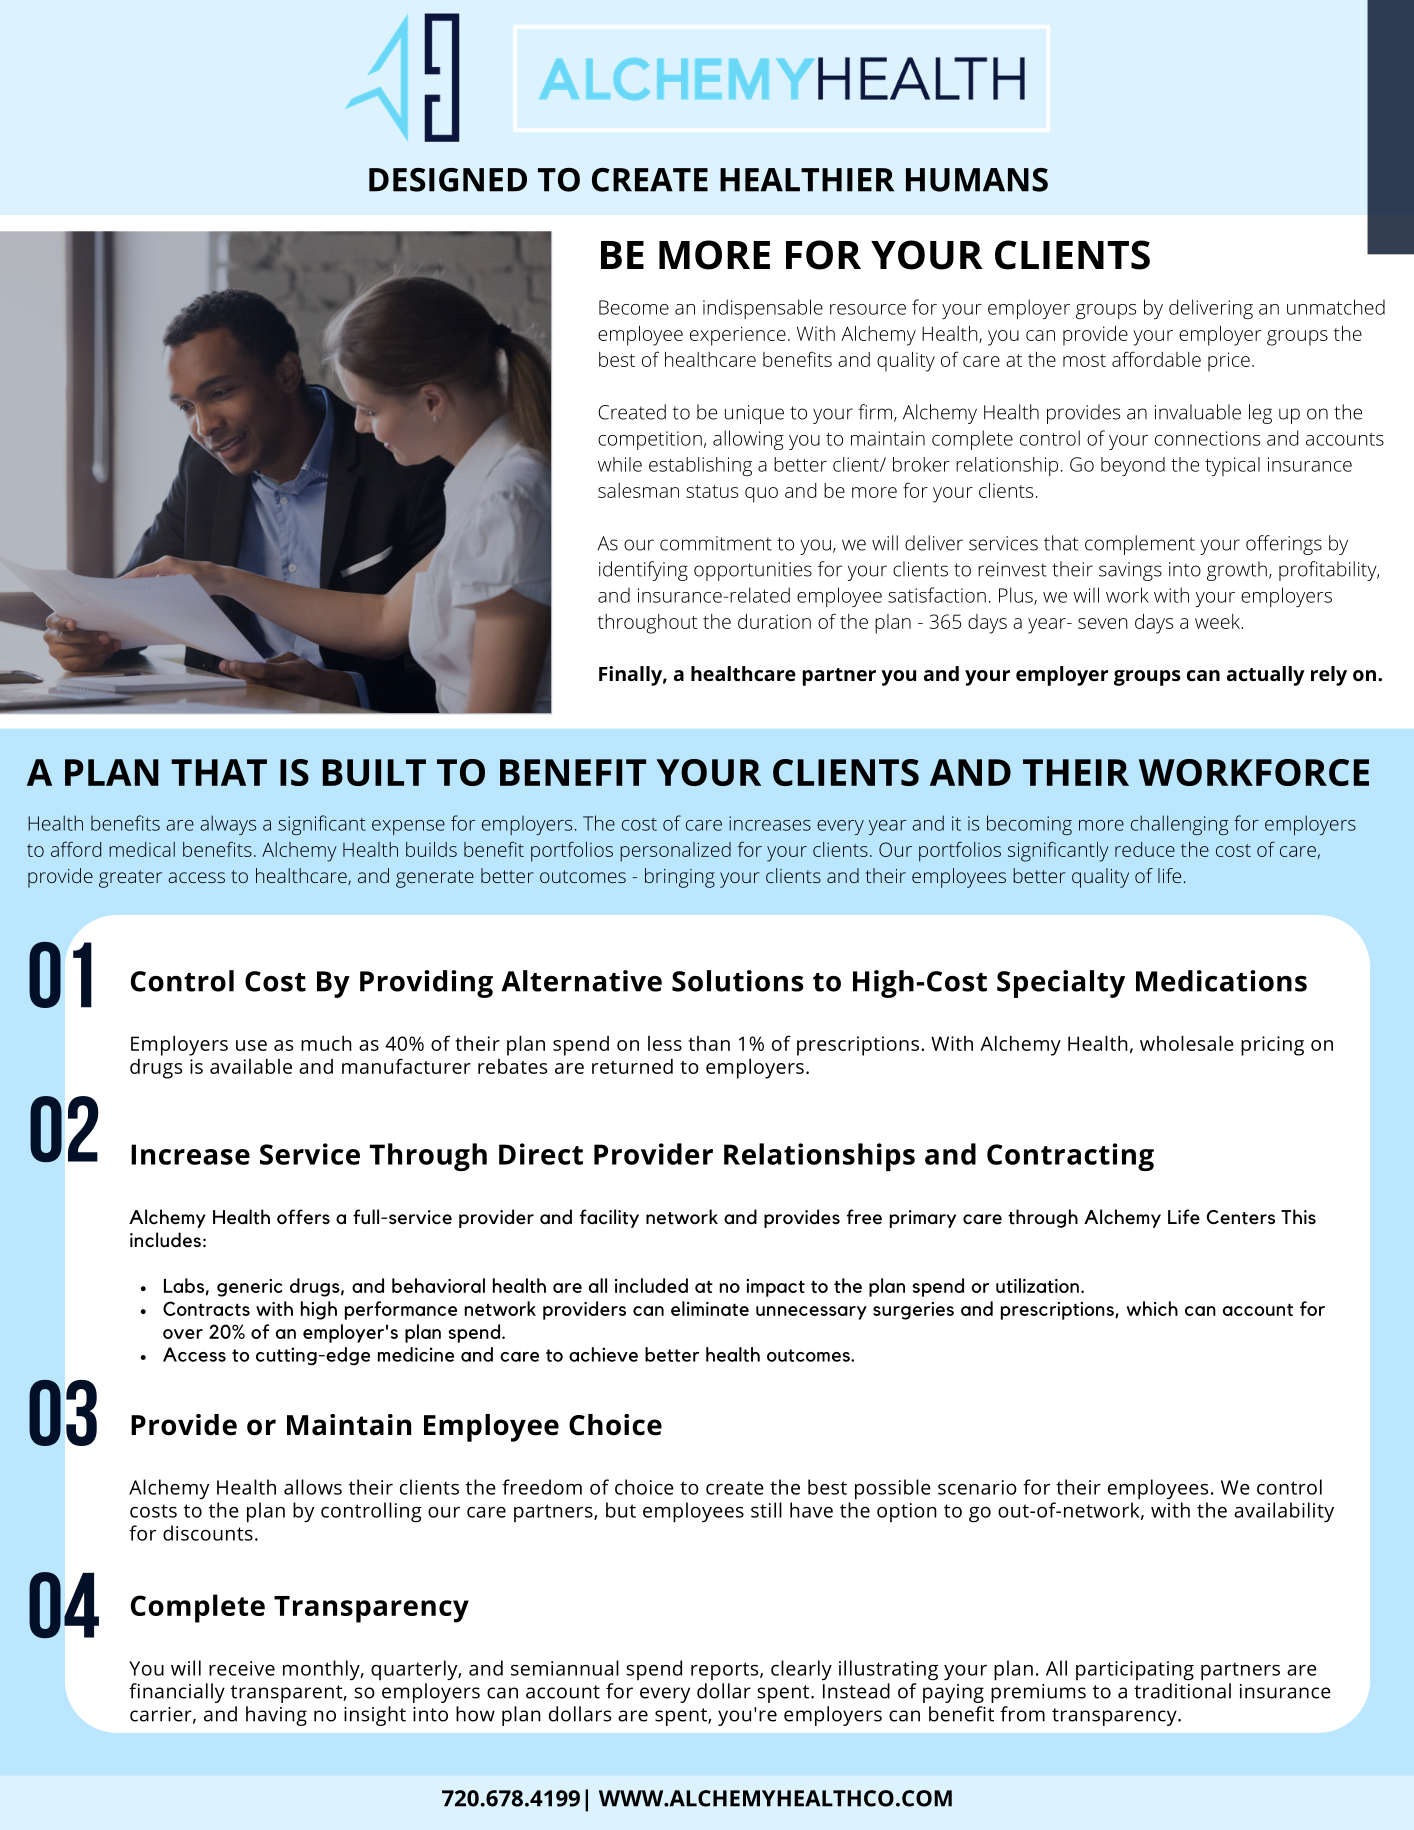  What do you see at coordinates (1336, 307) in the screenshot?
I see `unmatched` at bounding box center [1336, 307].
